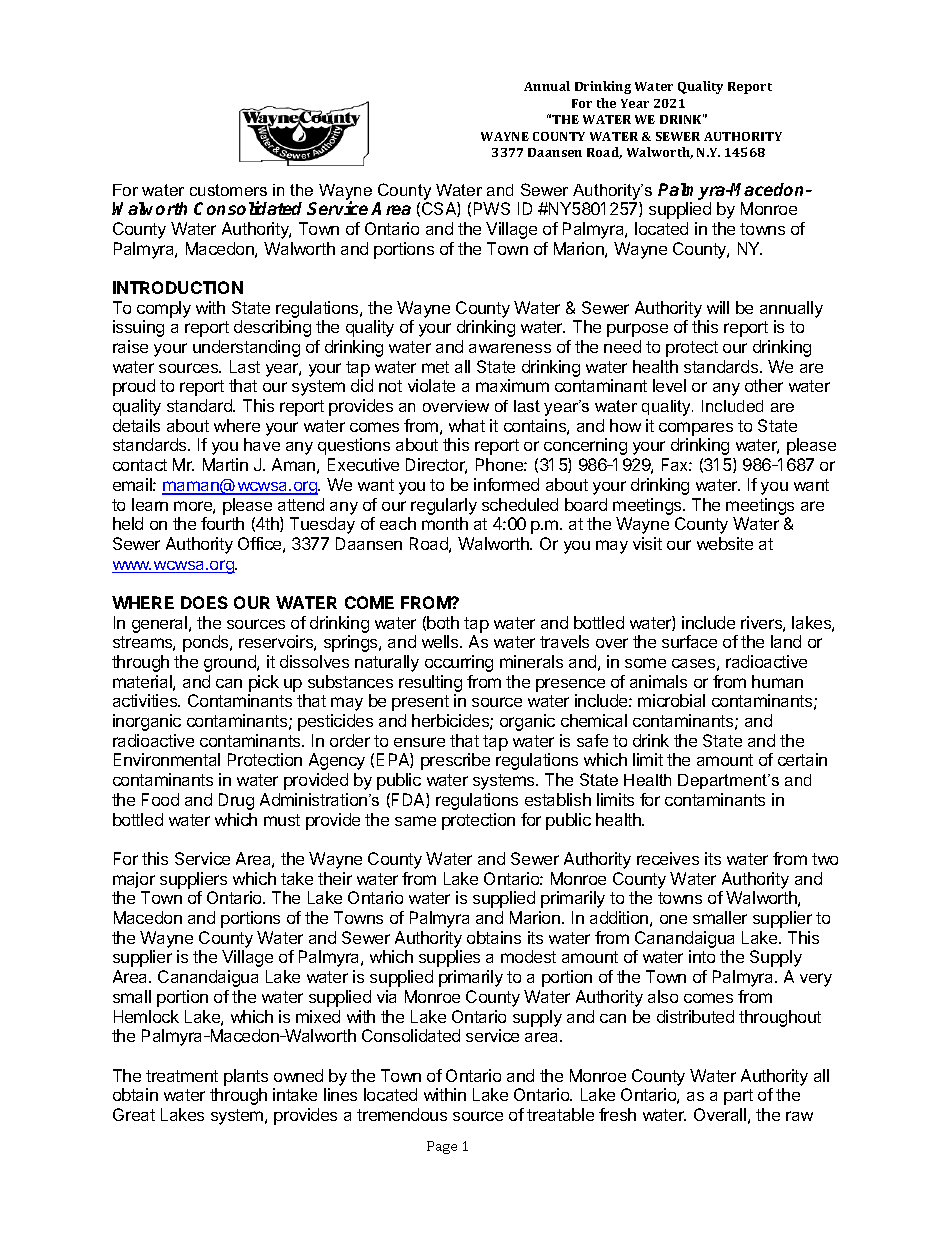 The image size is (952, 1233). Describe the element at coordinates (222, 523) in the screenshot. I see `fourth` at that location.
